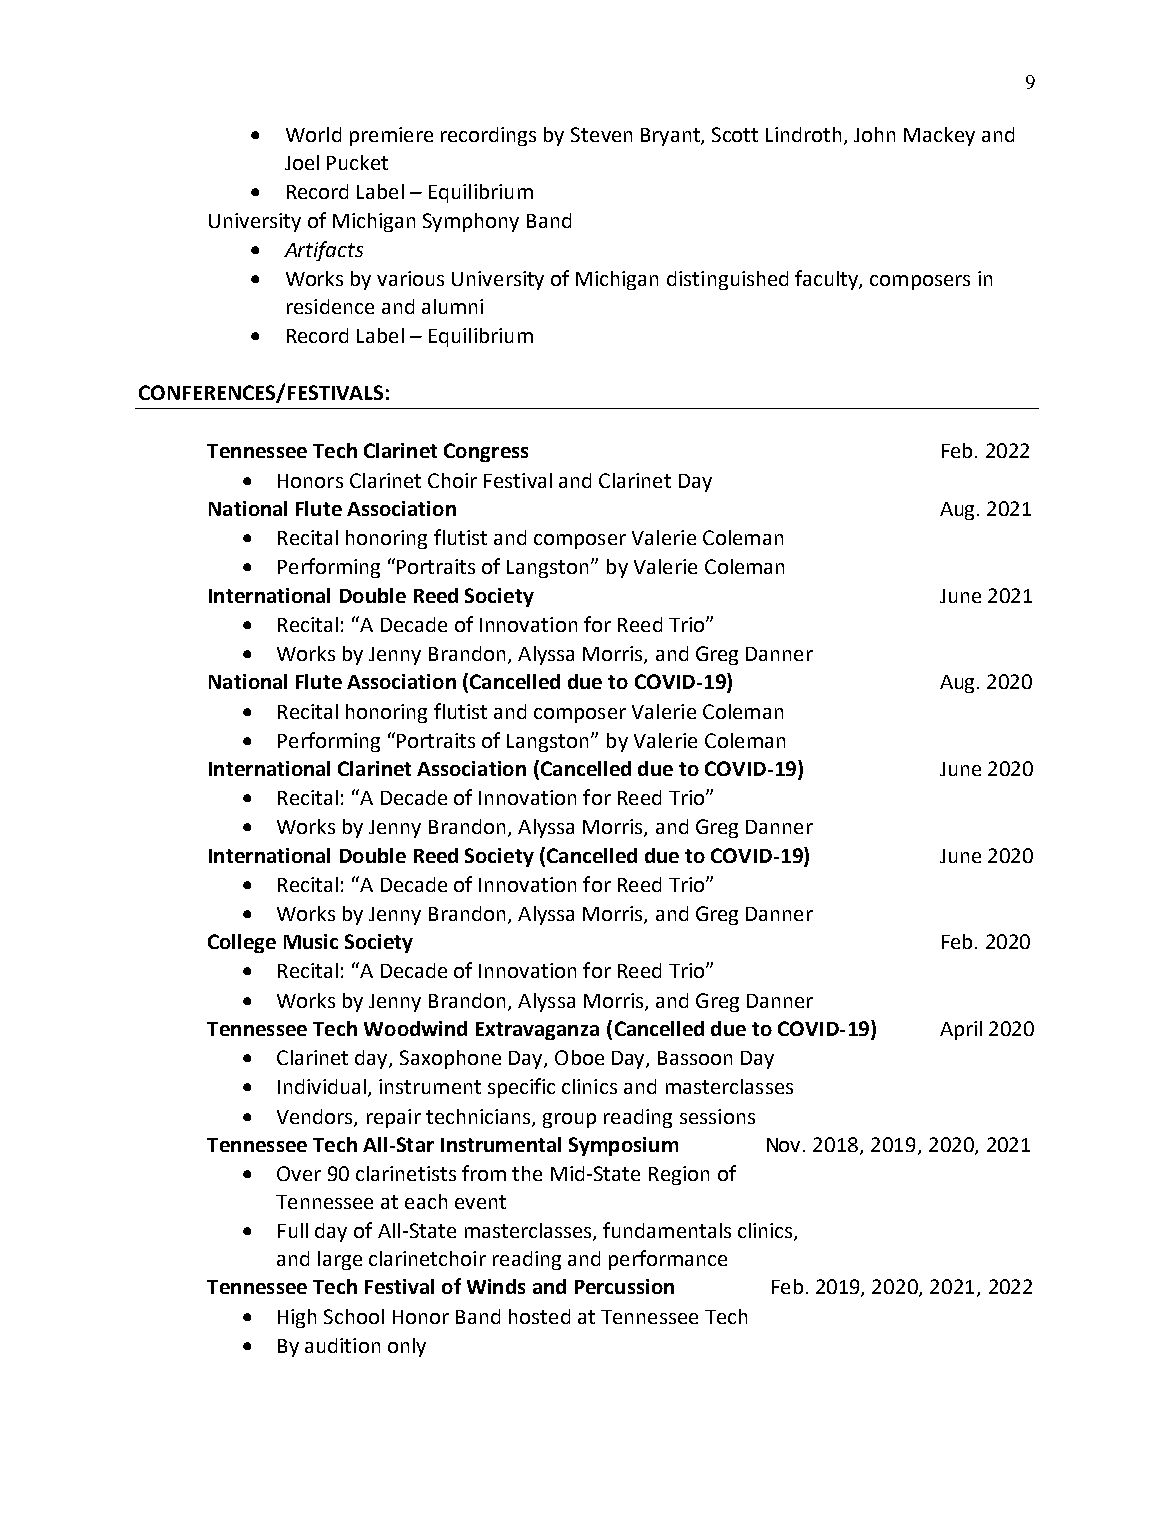 Image resolution: width=1173 pixels, height=1517 pixels. Describe the element at coordinates (874, 134) in the page. I see `John` at that location.
